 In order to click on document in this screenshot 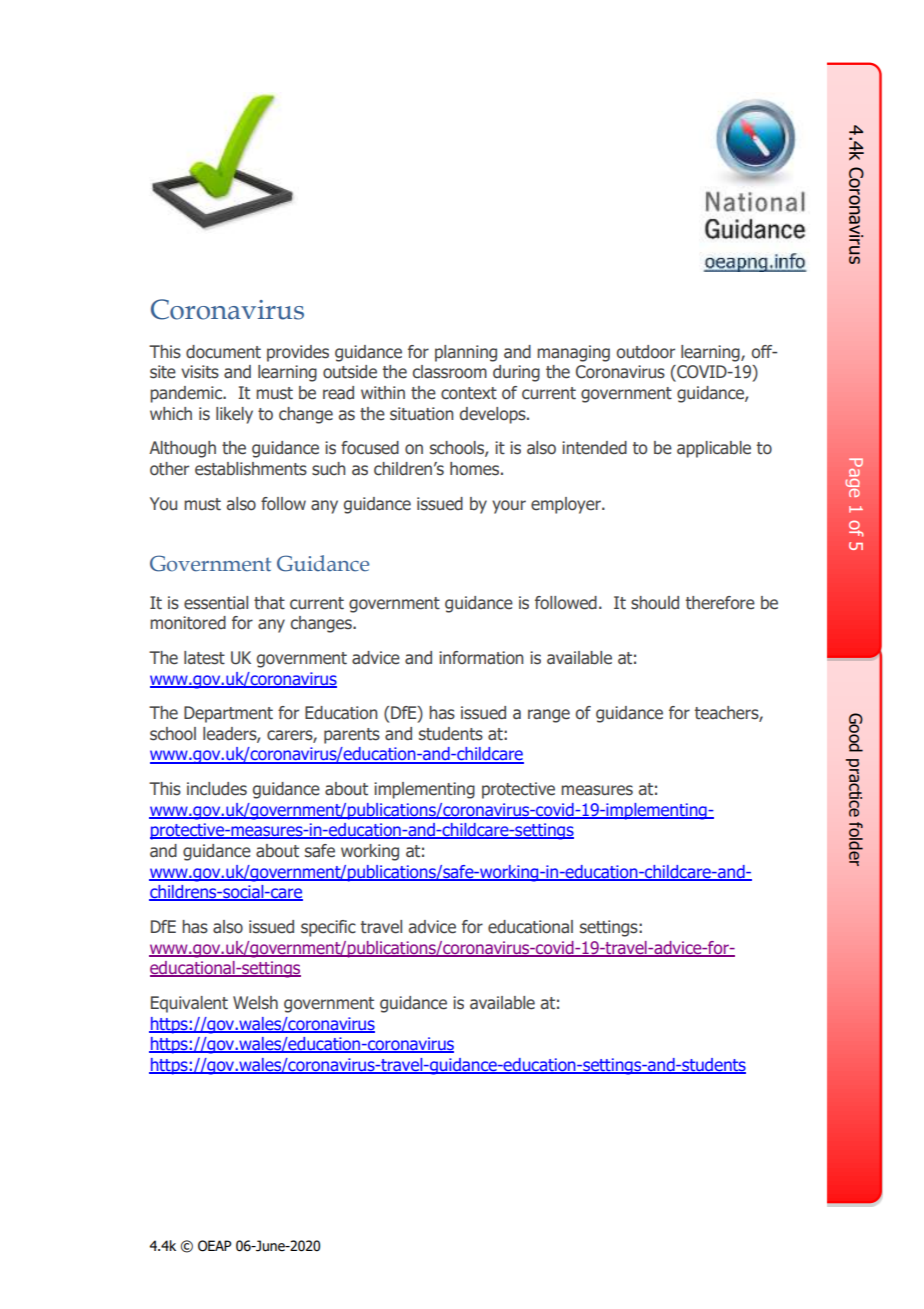, I will do `click(223, 352)`.
